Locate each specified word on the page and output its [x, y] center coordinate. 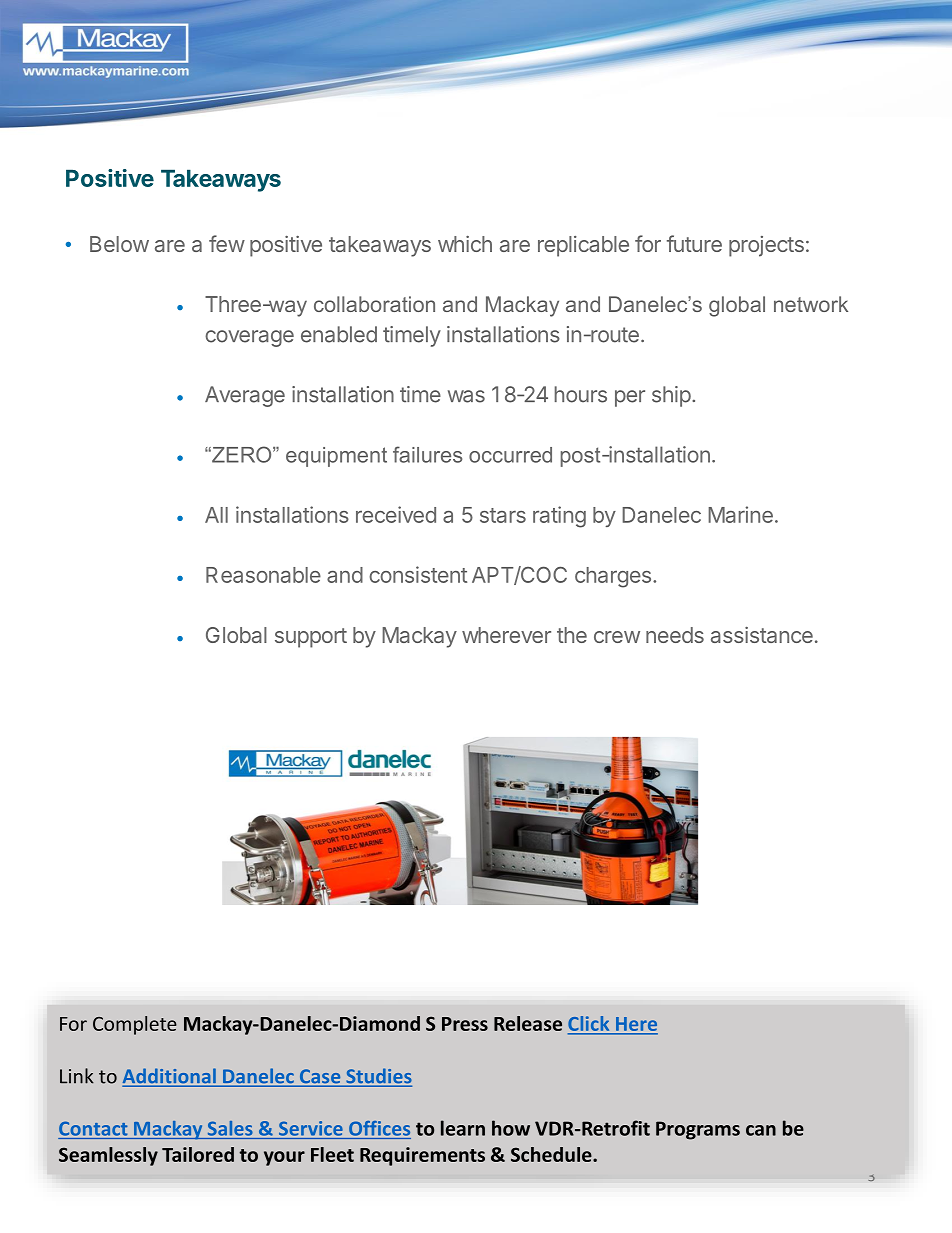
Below [119, 244]
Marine [740, 514]
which [465, 244]
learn [463, 1128]
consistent [418, 574]
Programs [698, 1130]
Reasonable [263, 575]
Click [590, 1025]
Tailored [198, 1154]
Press [465, 1024]
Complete [135, 1025]
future [694, 243]
